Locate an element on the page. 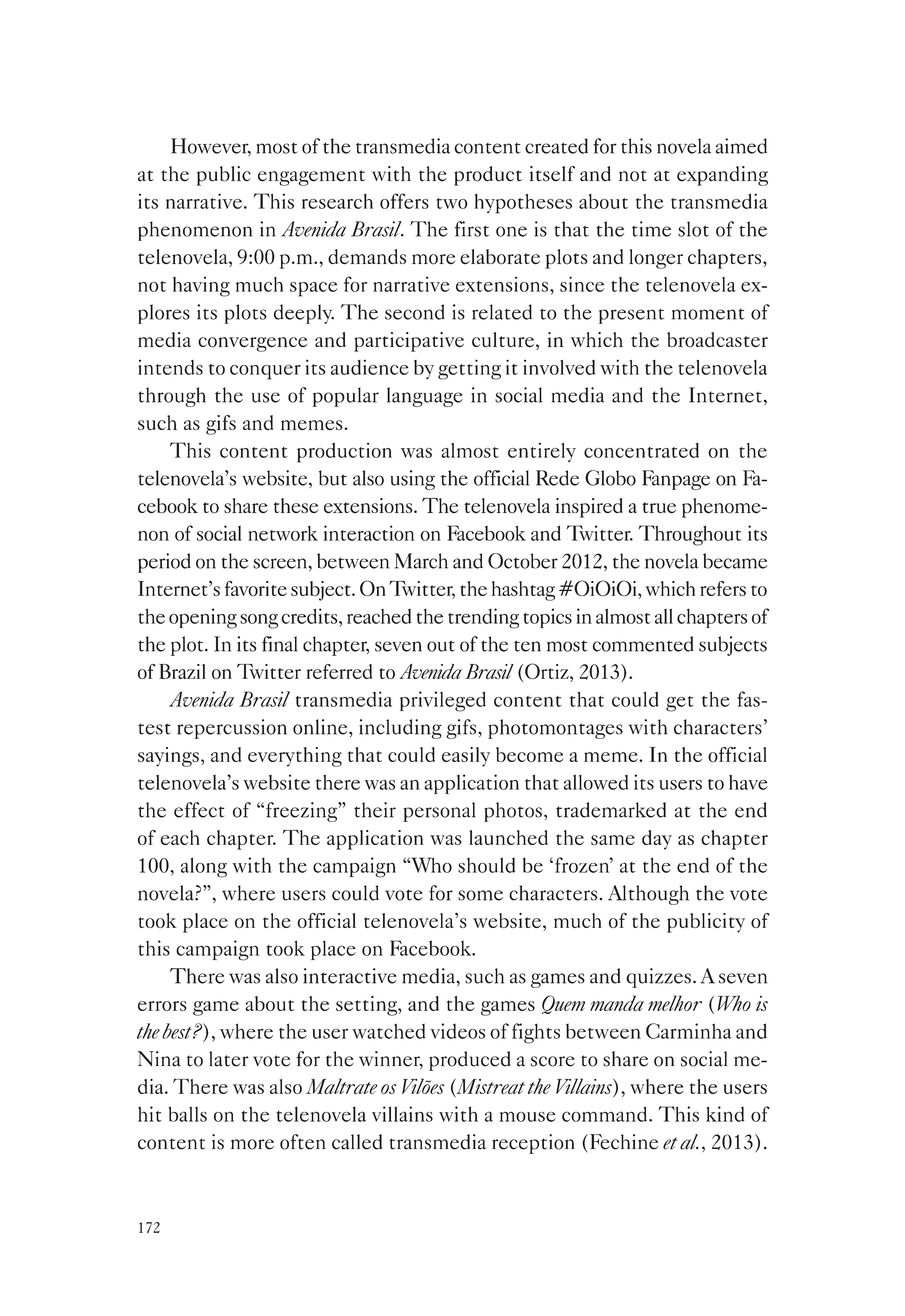 The height and width of the page is (1316, 905). produced is located at coordinates (470, 1061).
